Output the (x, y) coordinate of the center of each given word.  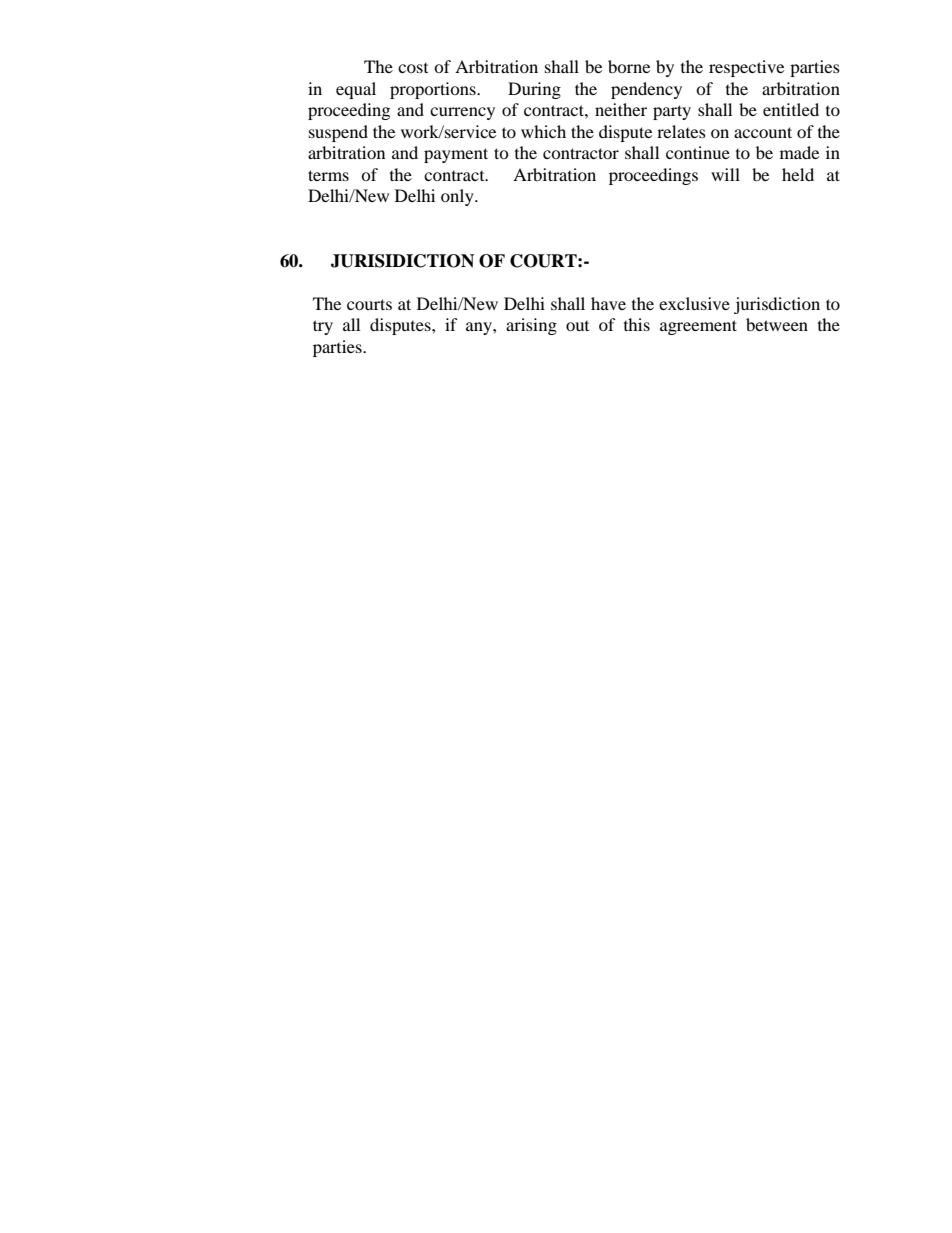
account (763, 132)
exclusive (694, 303)
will (725, 174)
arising (531, 326)
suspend (338, 133)
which (543, 131)
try (323, 327)
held (798, 174)
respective (746, 68)
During (534, 90)
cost (413, 68)
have (608, 303)
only (458, 197)
